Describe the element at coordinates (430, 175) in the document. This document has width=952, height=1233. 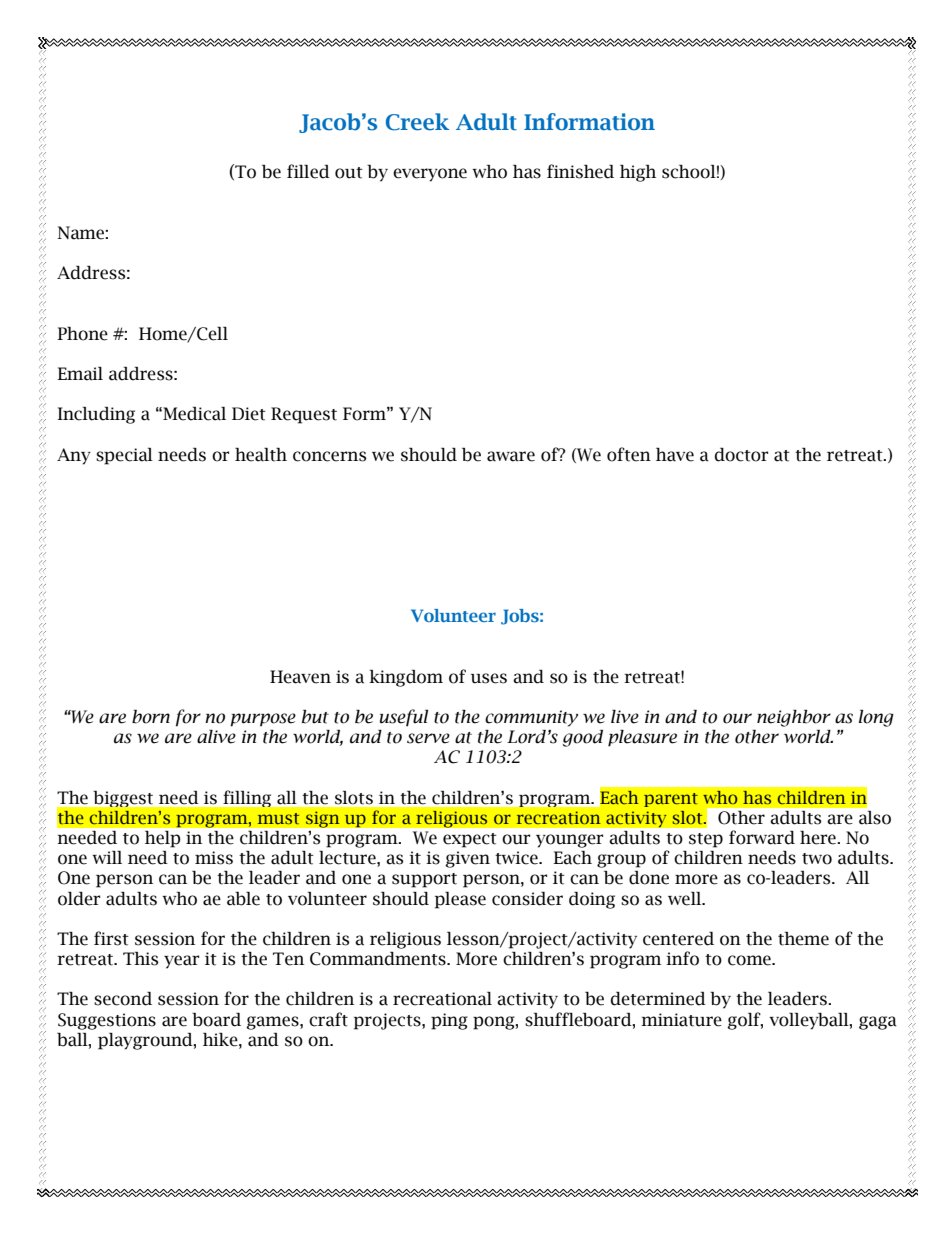
I see `everyone` at that location.
